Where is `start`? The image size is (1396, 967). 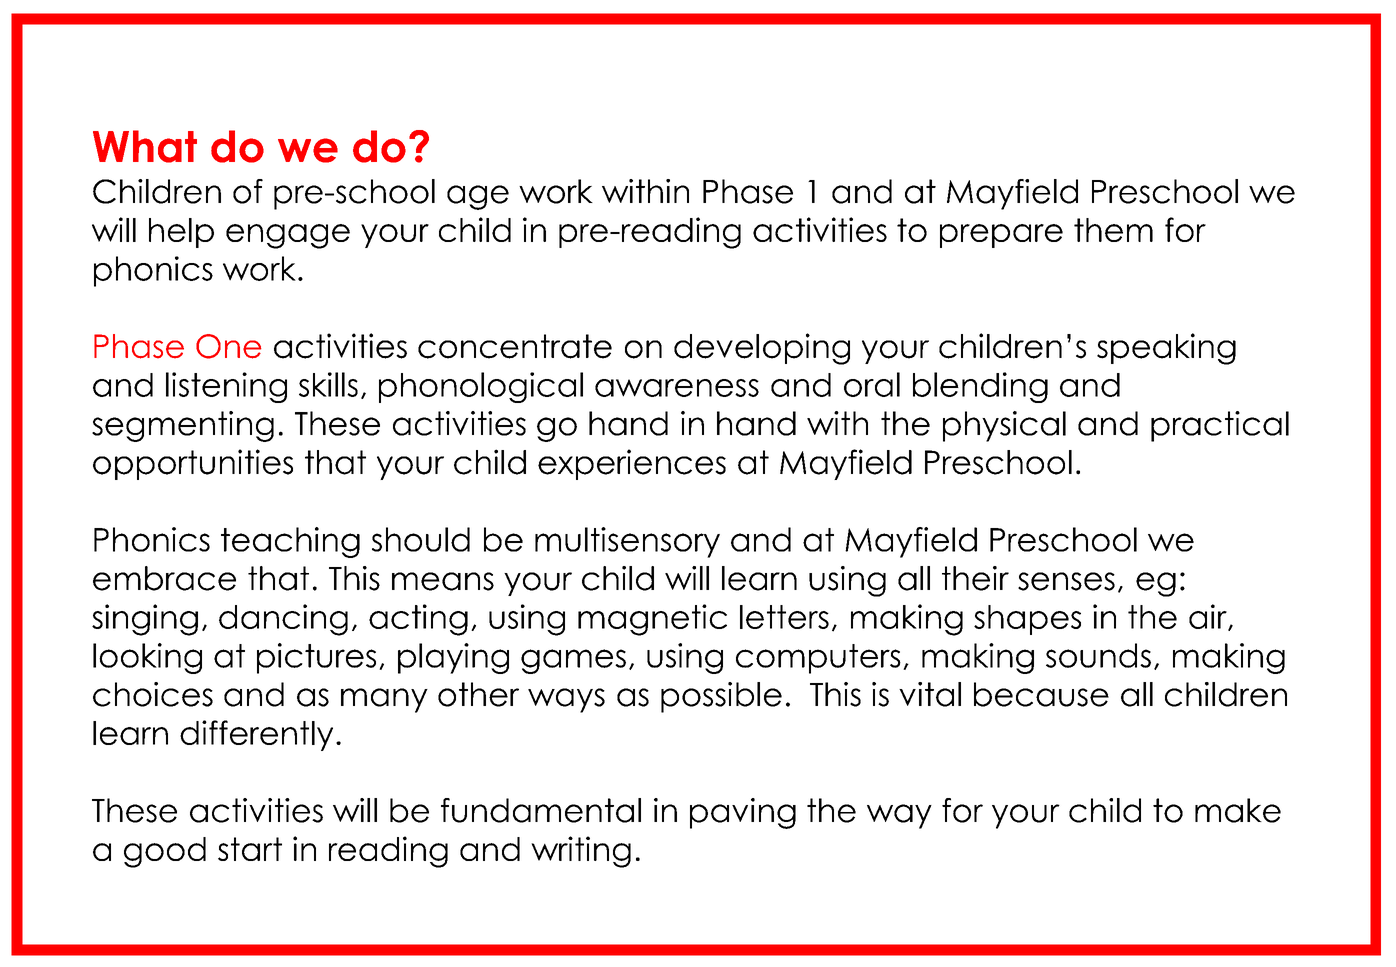
start is located at coordinates (250, 849).
